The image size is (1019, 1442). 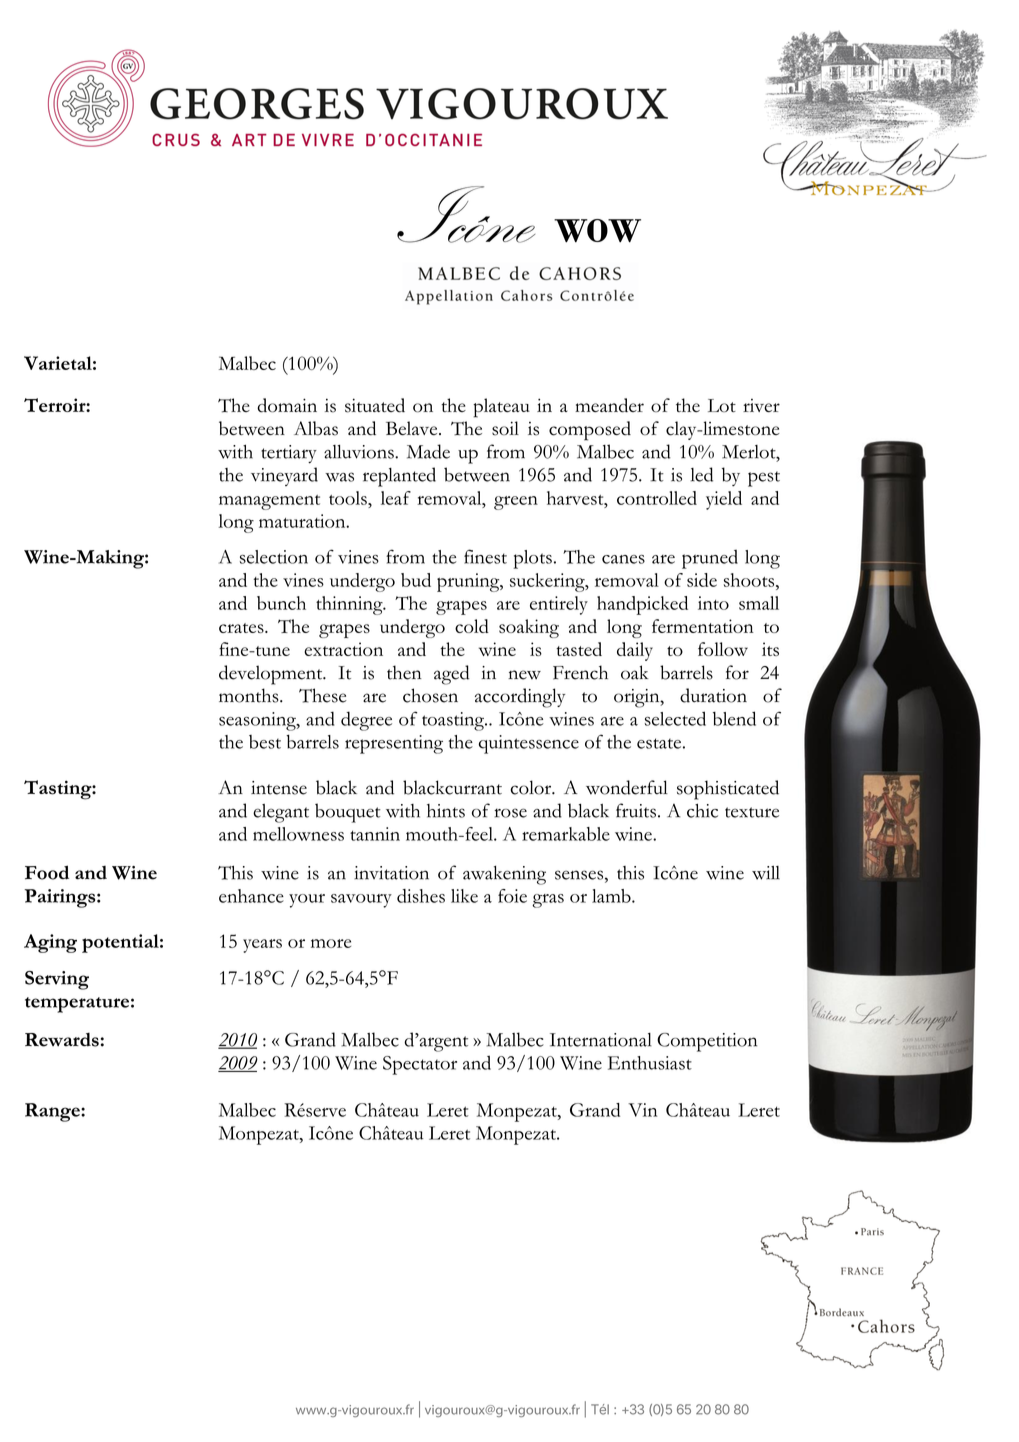 I want to click on follow, so click(x=723, y=649).
